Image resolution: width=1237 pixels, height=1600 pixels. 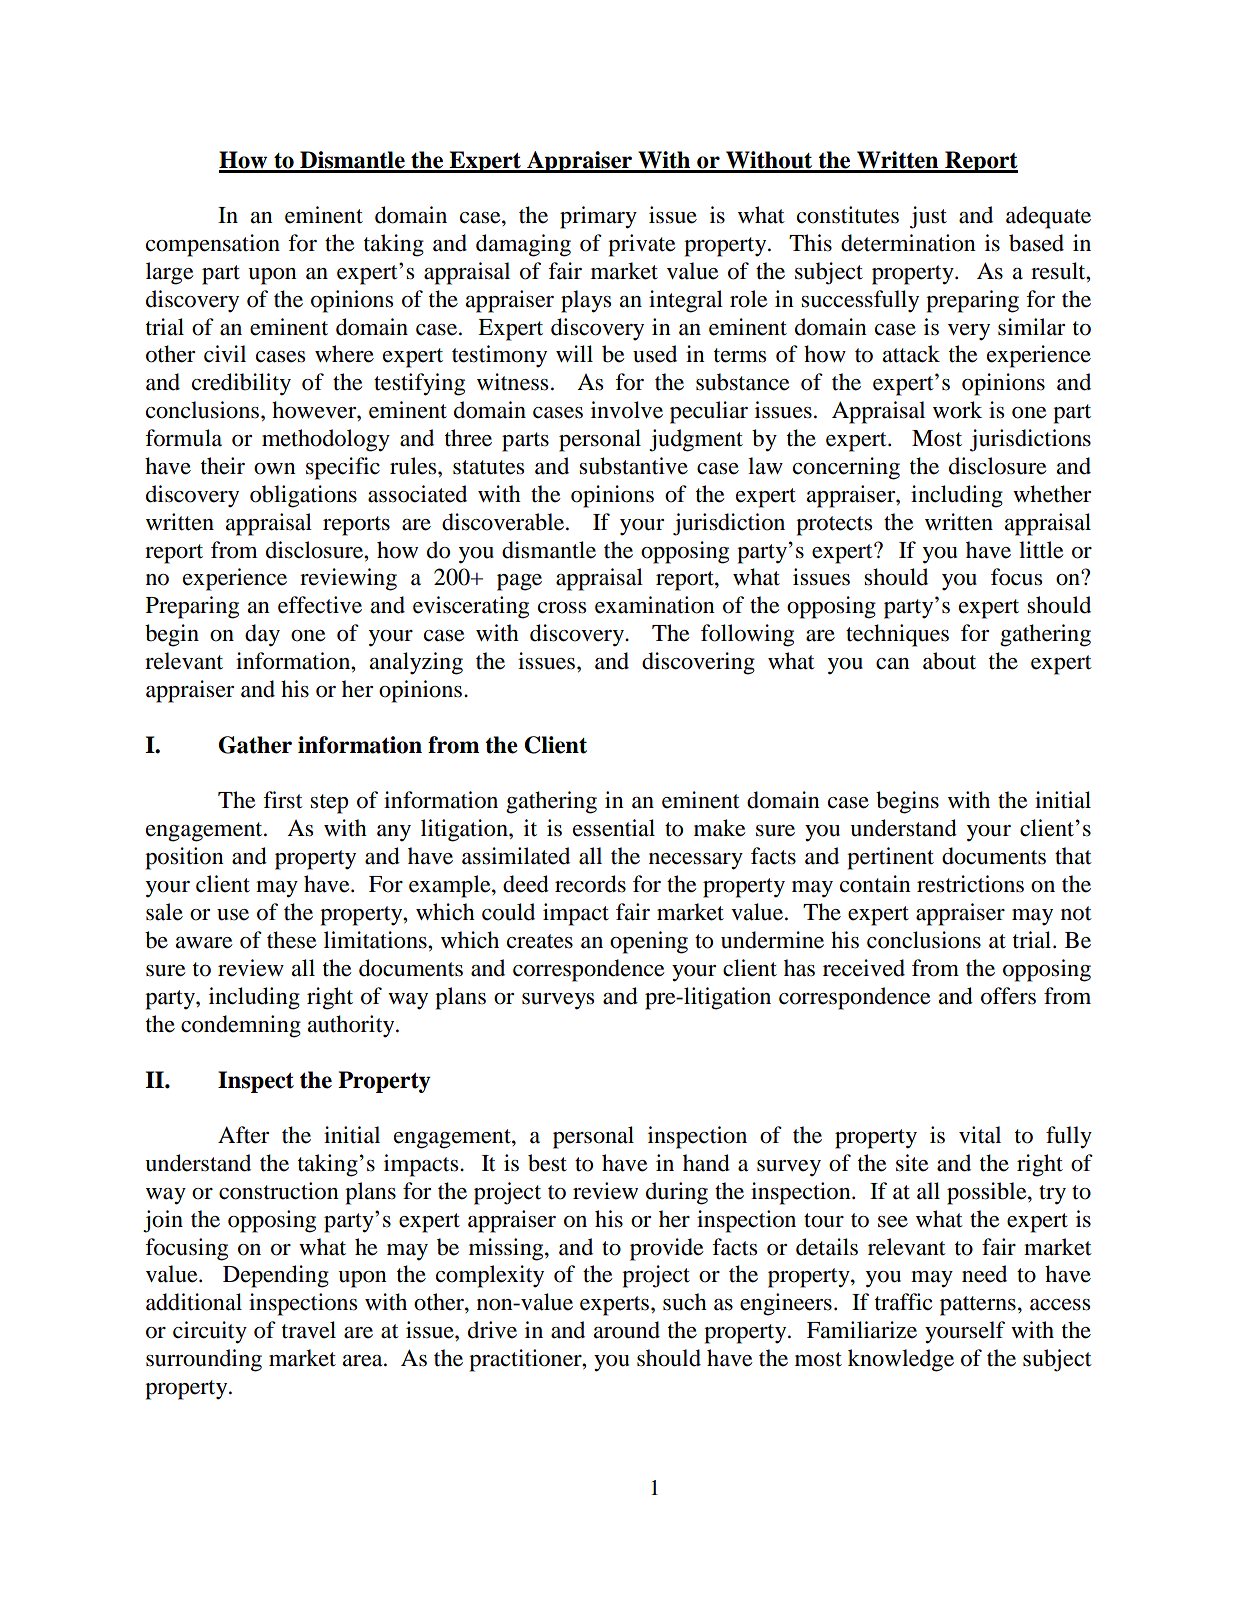 What do you see at coordinates (897, 635) in the image?
I see `techniques` at bounding box center [897, 635].
